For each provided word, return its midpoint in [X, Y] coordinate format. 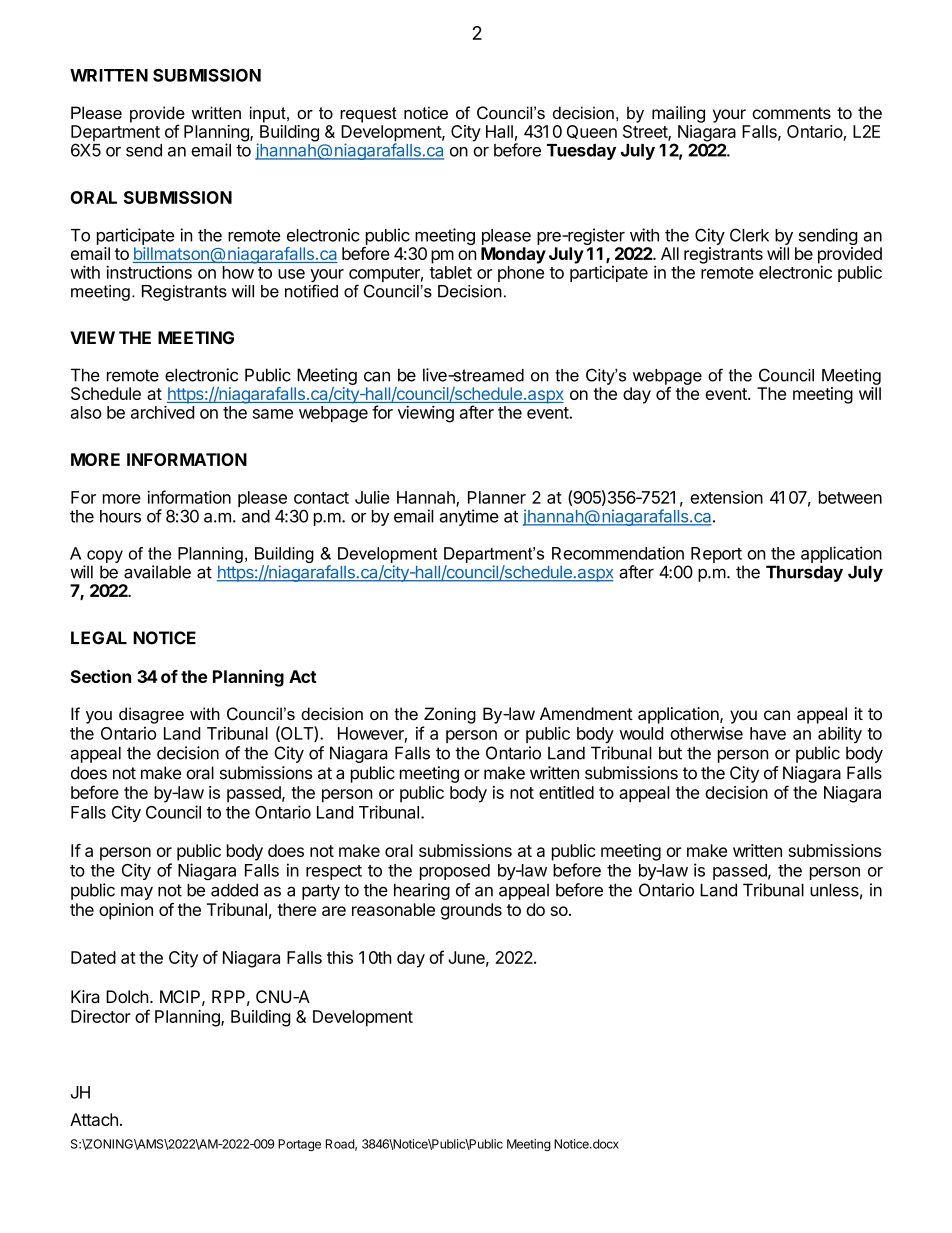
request [368, 115]
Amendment [586, 713]
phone [521, 274]
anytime [469, 517]
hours [120, 516]
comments [791, 113]
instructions [149, 272]
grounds [471, 911]
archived [162, 412]
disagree [151, 715]
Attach [94, 1119]
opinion [126, 911]
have [768, 733]
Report [716, 555]
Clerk [749, 235]
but [670, 753]
